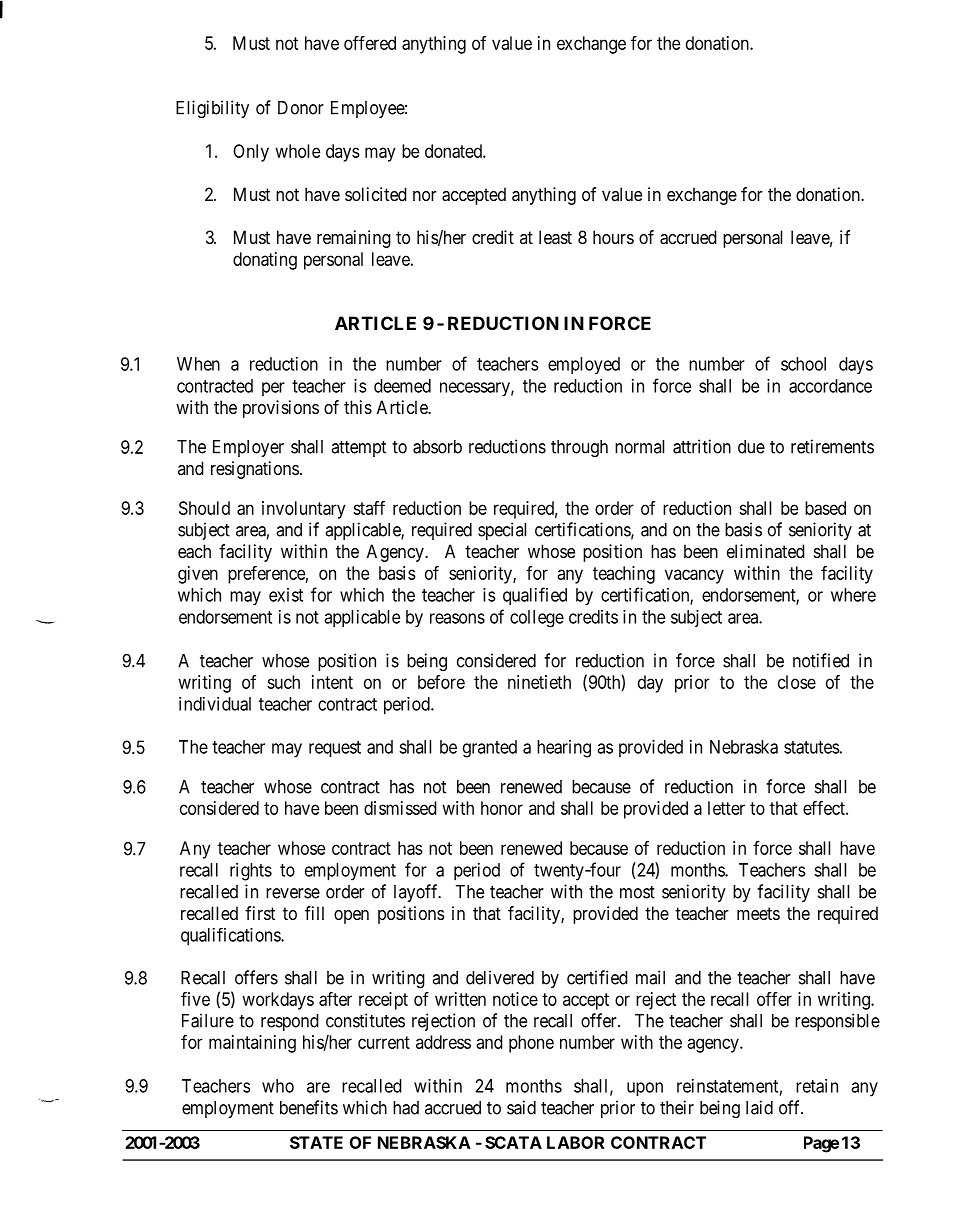  I want to click on letter, so click(726, 808).
